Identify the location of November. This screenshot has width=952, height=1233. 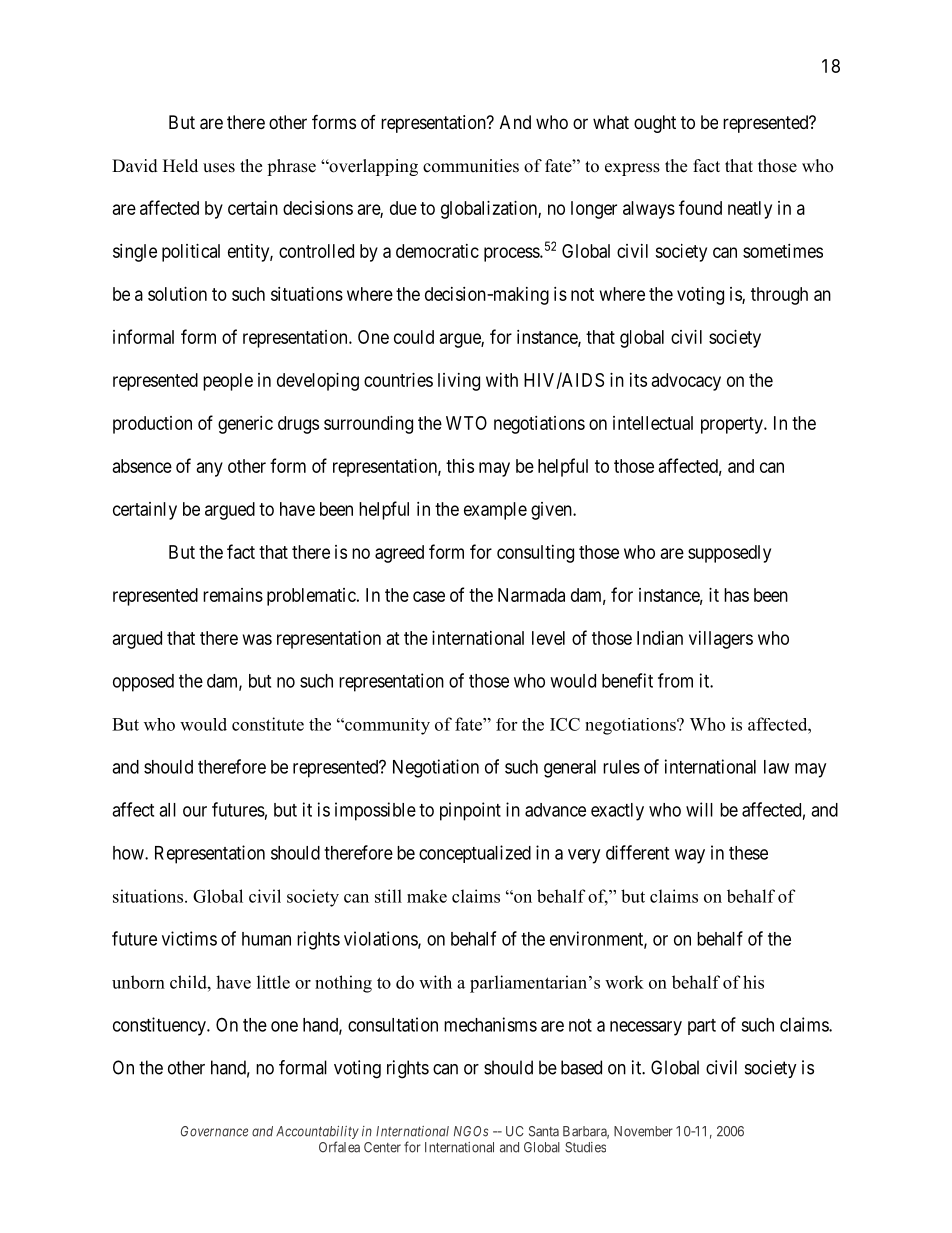
(643, 1131).
